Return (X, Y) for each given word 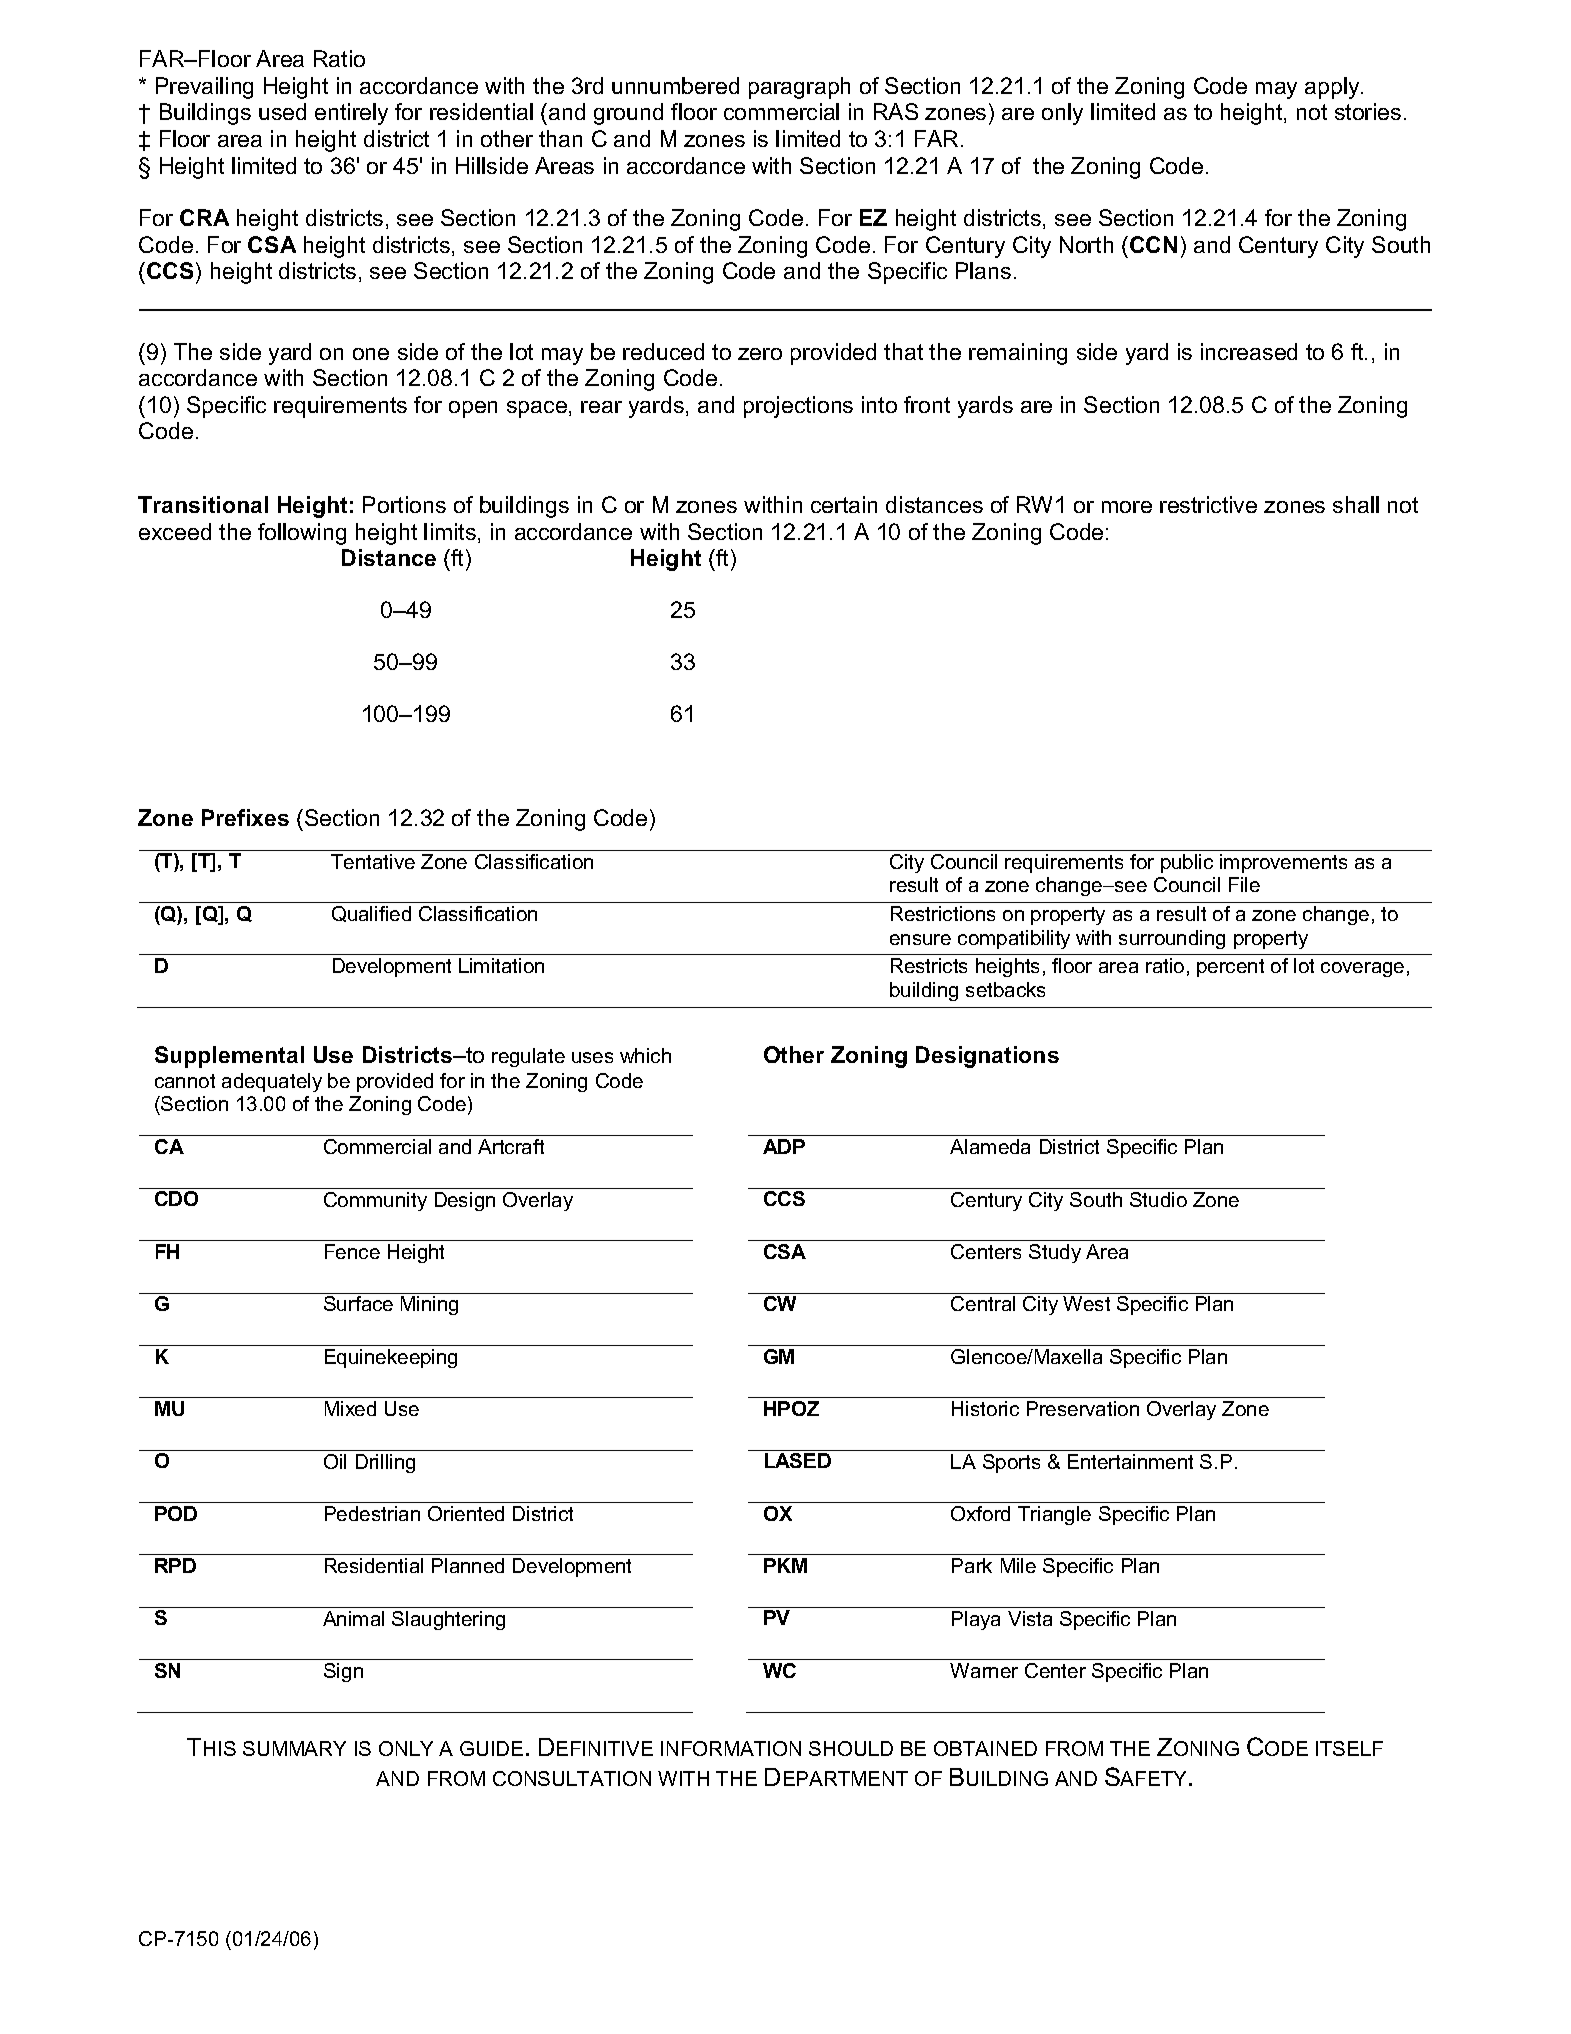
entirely (351, 114)
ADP (784, 1146)
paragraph (799, 88)
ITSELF (1349, 1748)
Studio (1158, 1199)
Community (375, 1201)
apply (1333, 88)
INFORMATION (731, 1748)
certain (844, 504)
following (302, 534)
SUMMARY (294, 1748)
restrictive (1208, 504)
